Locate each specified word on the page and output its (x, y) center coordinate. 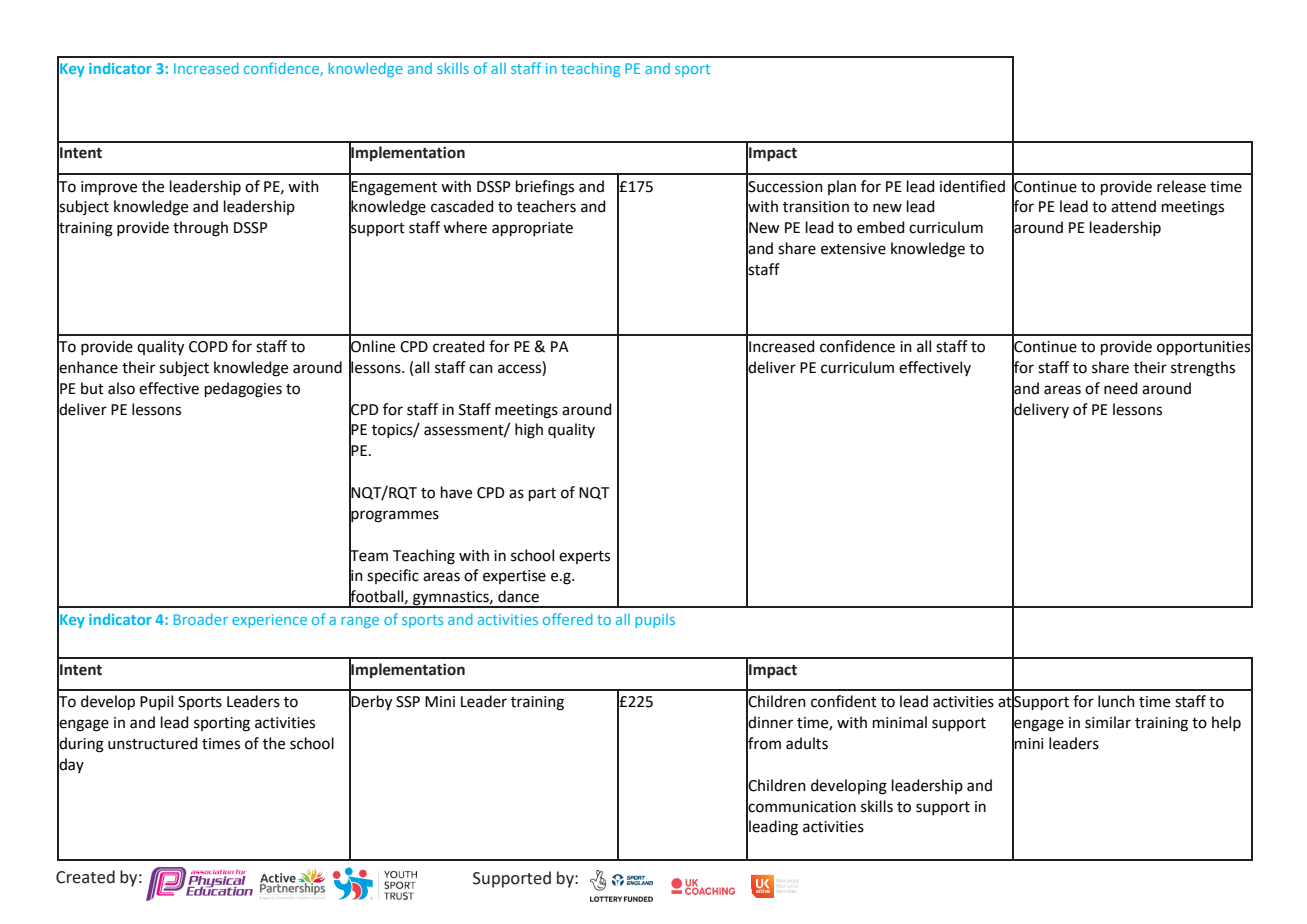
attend (1133, 206)
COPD (208, 347)
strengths (1203, 369)
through (200, 229)
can (481, 369)
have (456, 492)
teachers (546, 206)
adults (807, 743)
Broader (201, 619)
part (542, 494)
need (1121, 388)
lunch (1116, 701)
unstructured (153, 743)
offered (568, 619)
